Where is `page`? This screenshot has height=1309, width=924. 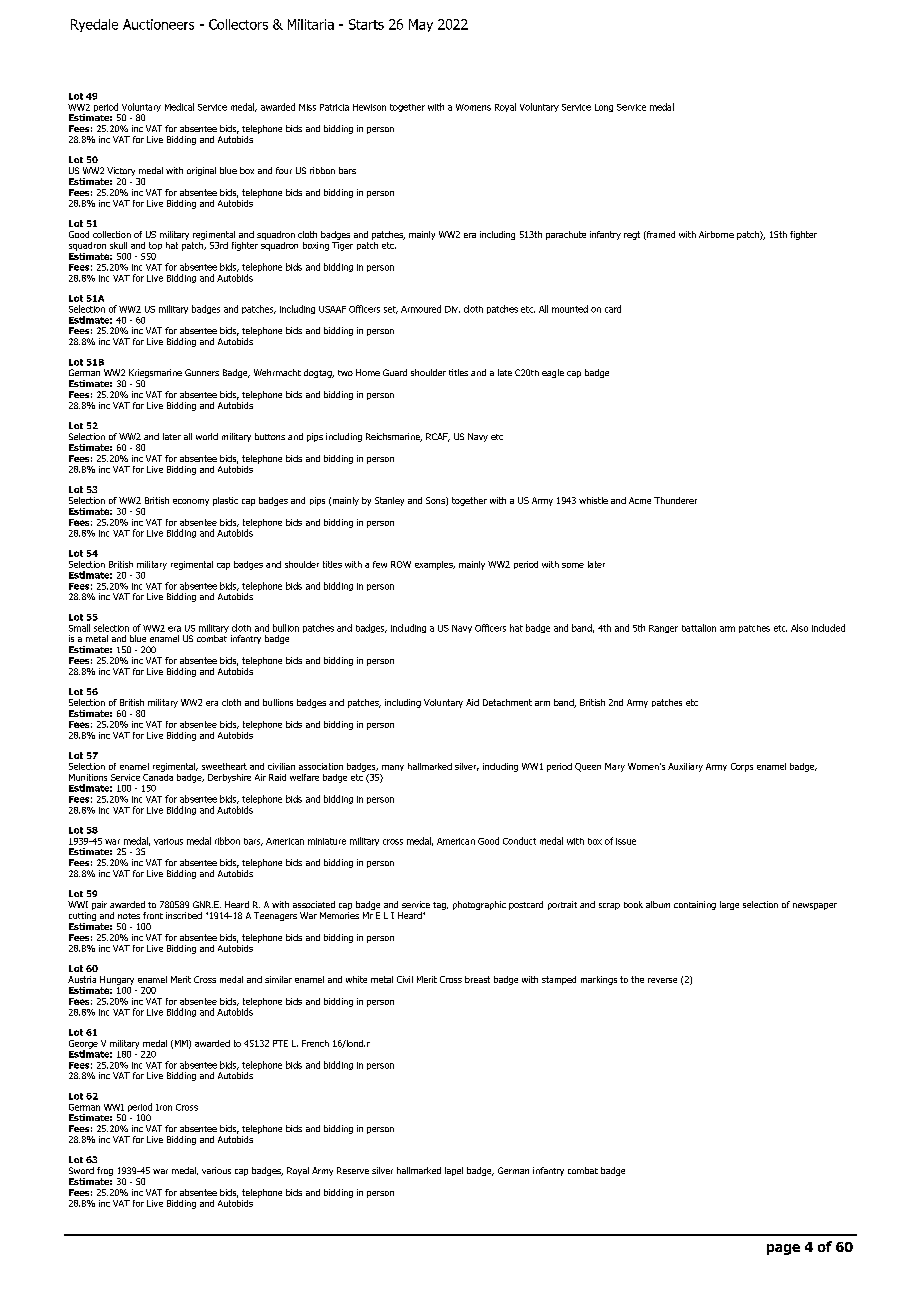
page is located at coordinates (783, 1249).
